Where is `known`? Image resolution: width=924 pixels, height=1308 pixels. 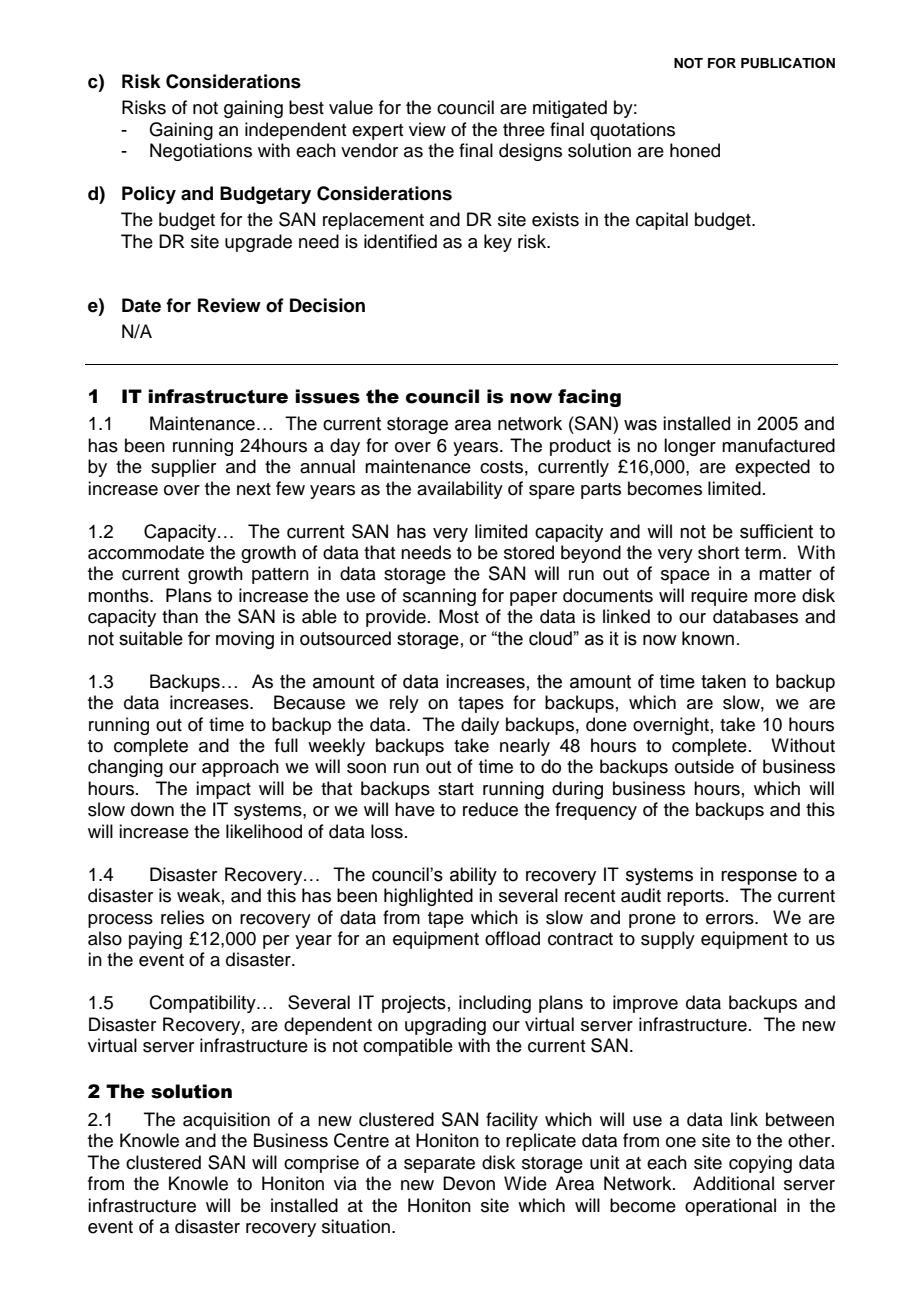 known is located at coordinates (708, 638).
